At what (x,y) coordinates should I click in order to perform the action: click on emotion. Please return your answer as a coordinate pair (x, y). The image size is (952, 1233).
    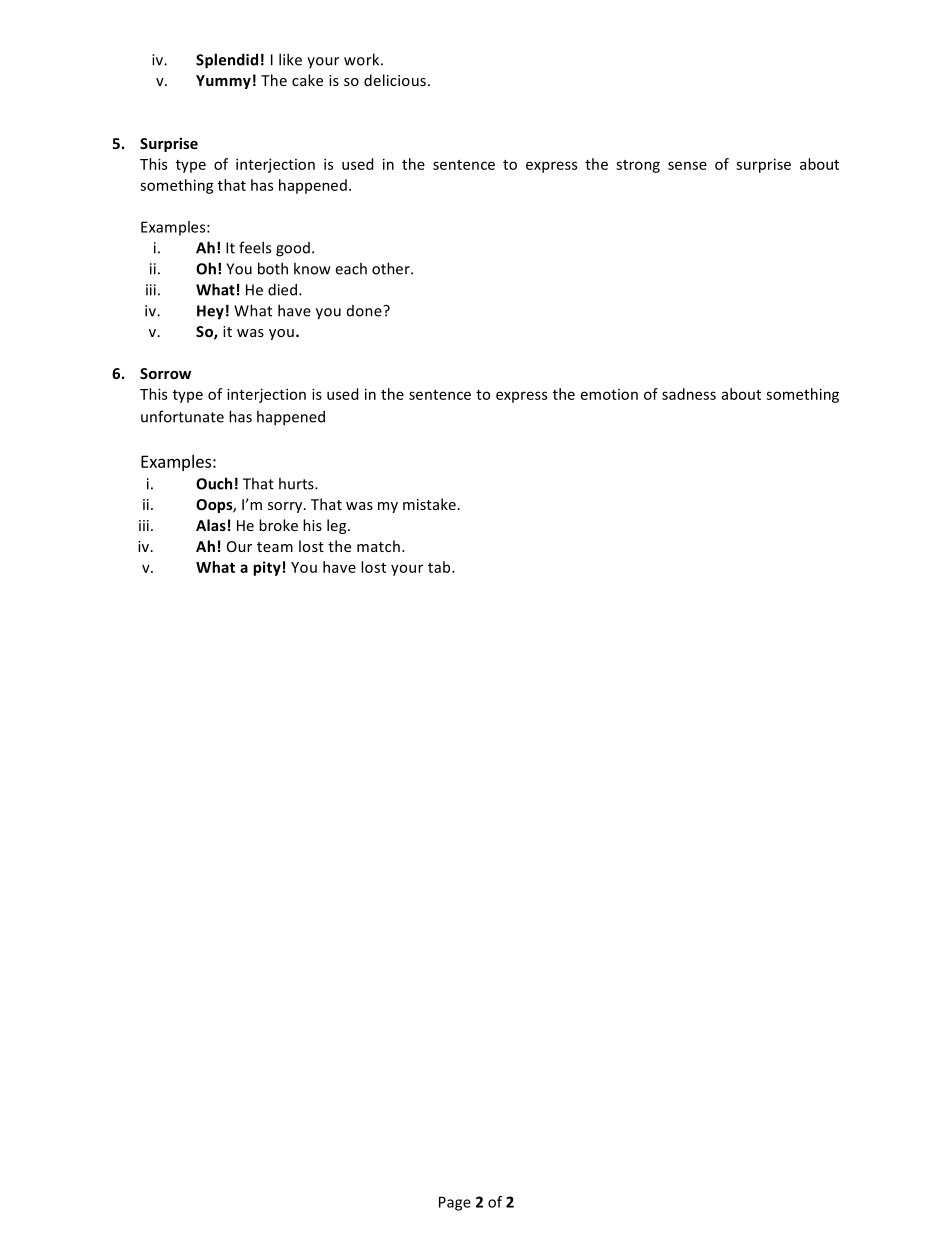
    Looking at the image, I should click on (609, 394).
